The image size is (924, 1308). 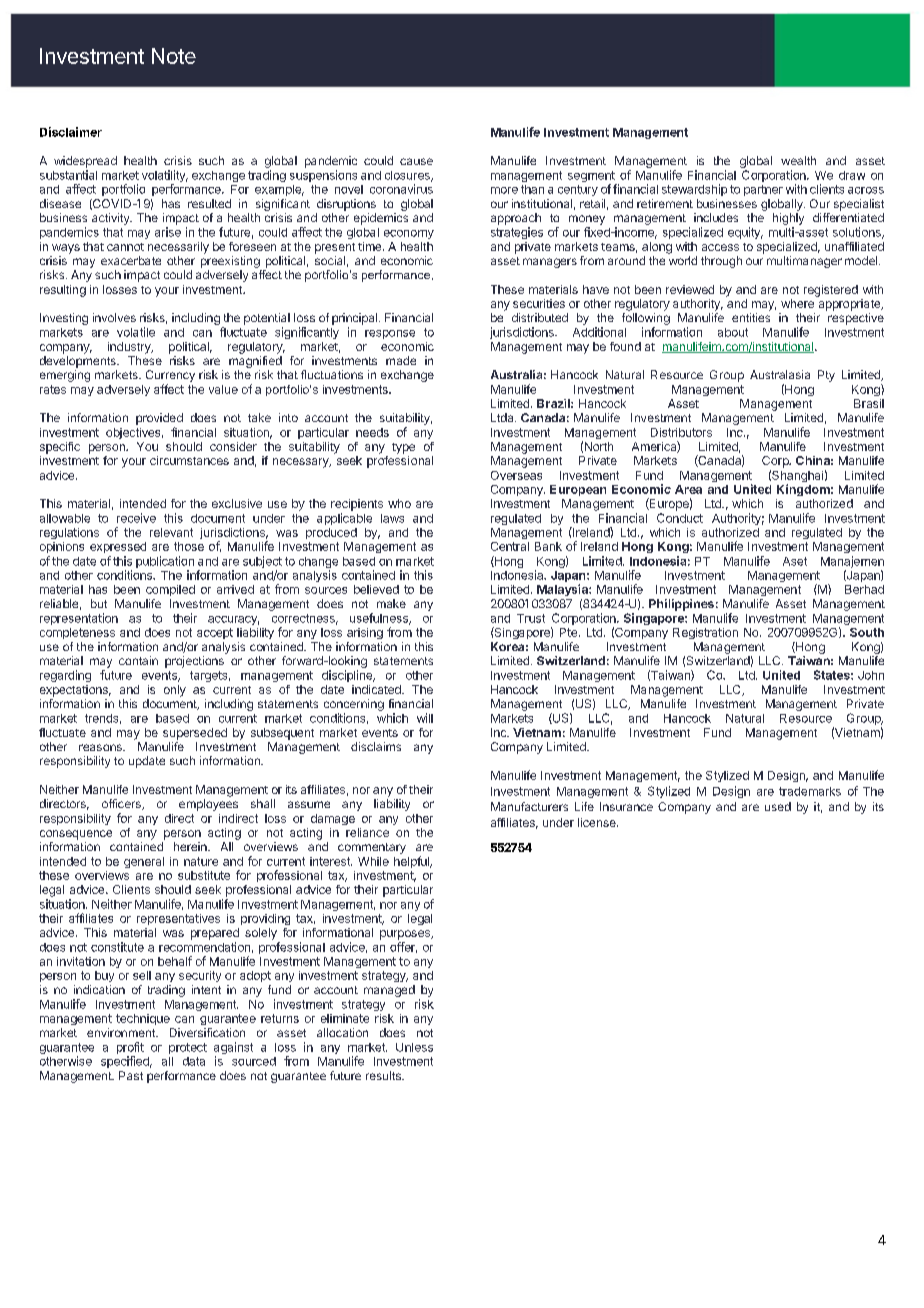 What do you see at coordinates (510, 546) in the screenshot?
I see `Central` at bounding box center [510, 546].
